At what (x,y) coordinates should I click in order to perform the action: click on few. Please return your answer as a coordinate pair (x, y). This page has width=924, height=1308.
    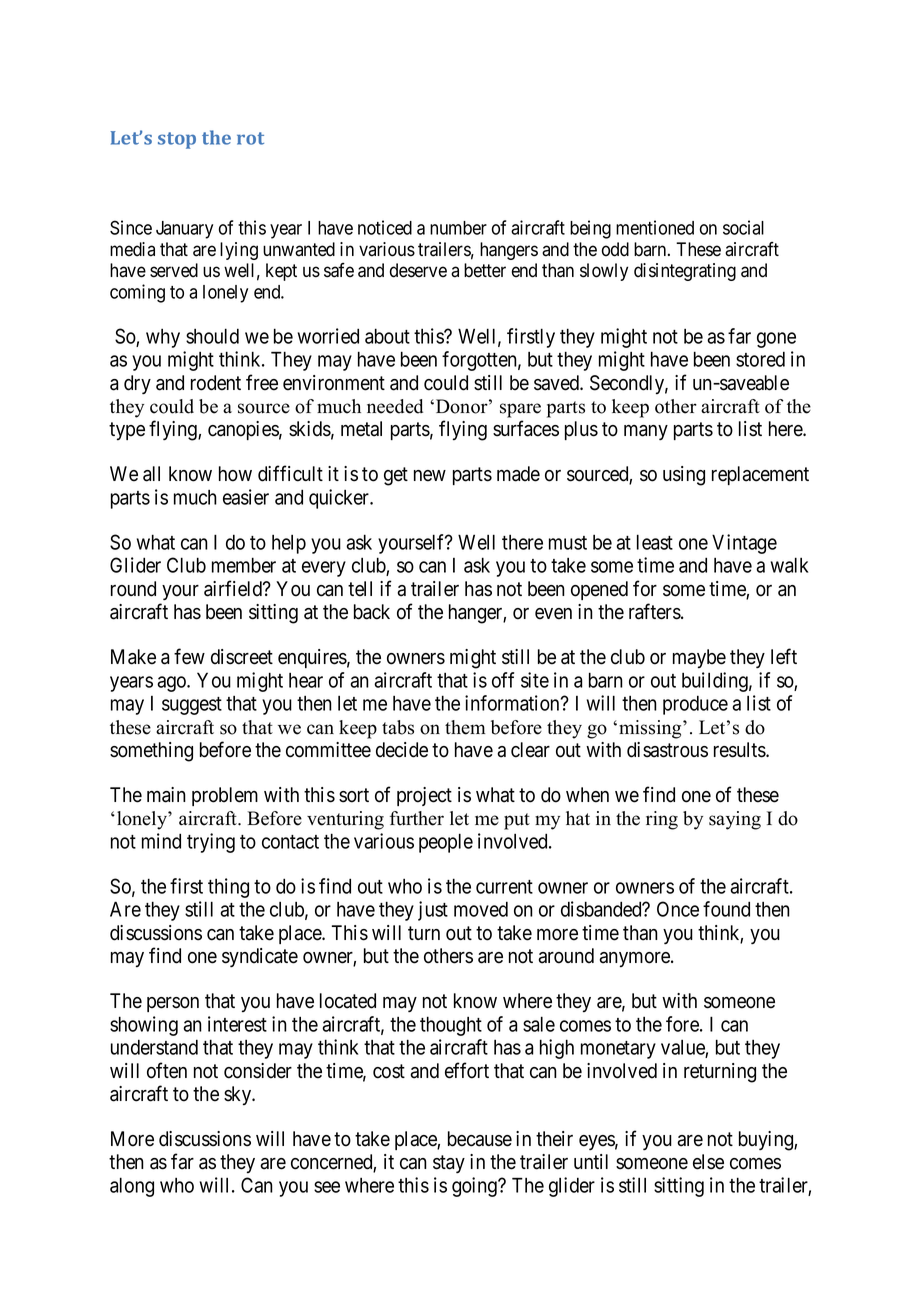
    Looking at the image, I should click on (189, 656).
